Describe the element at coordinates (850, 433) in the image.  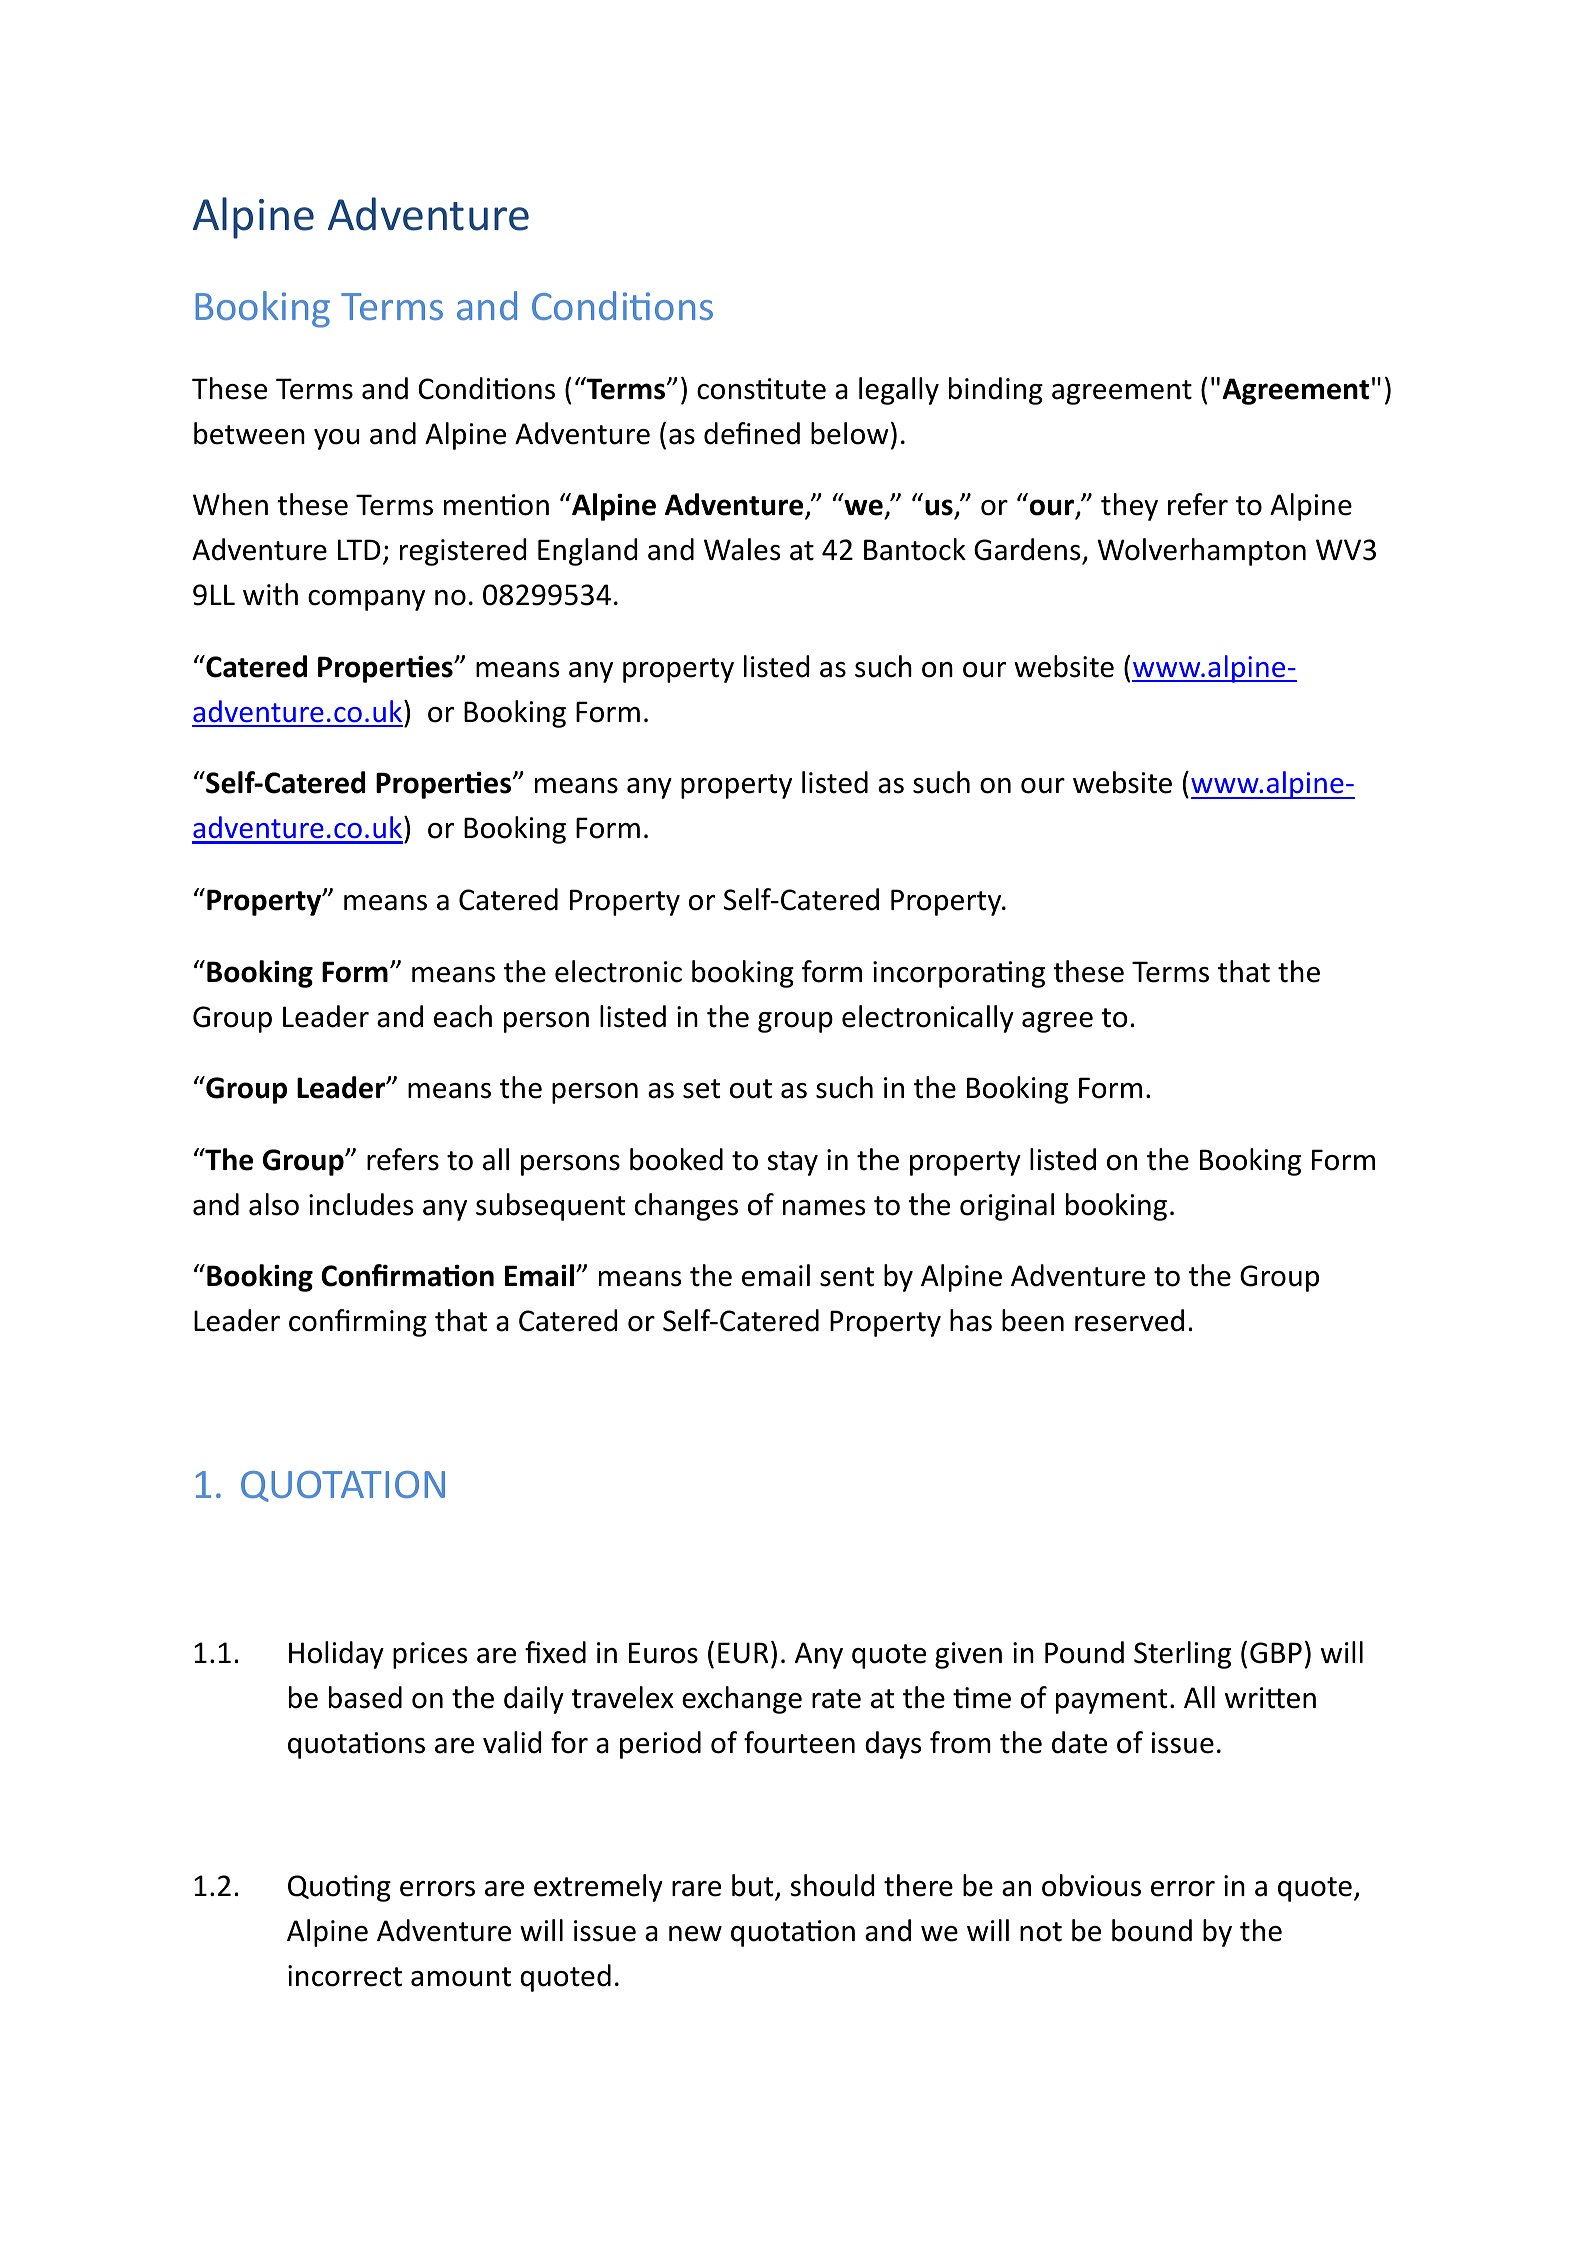
I see `below` at that location.
